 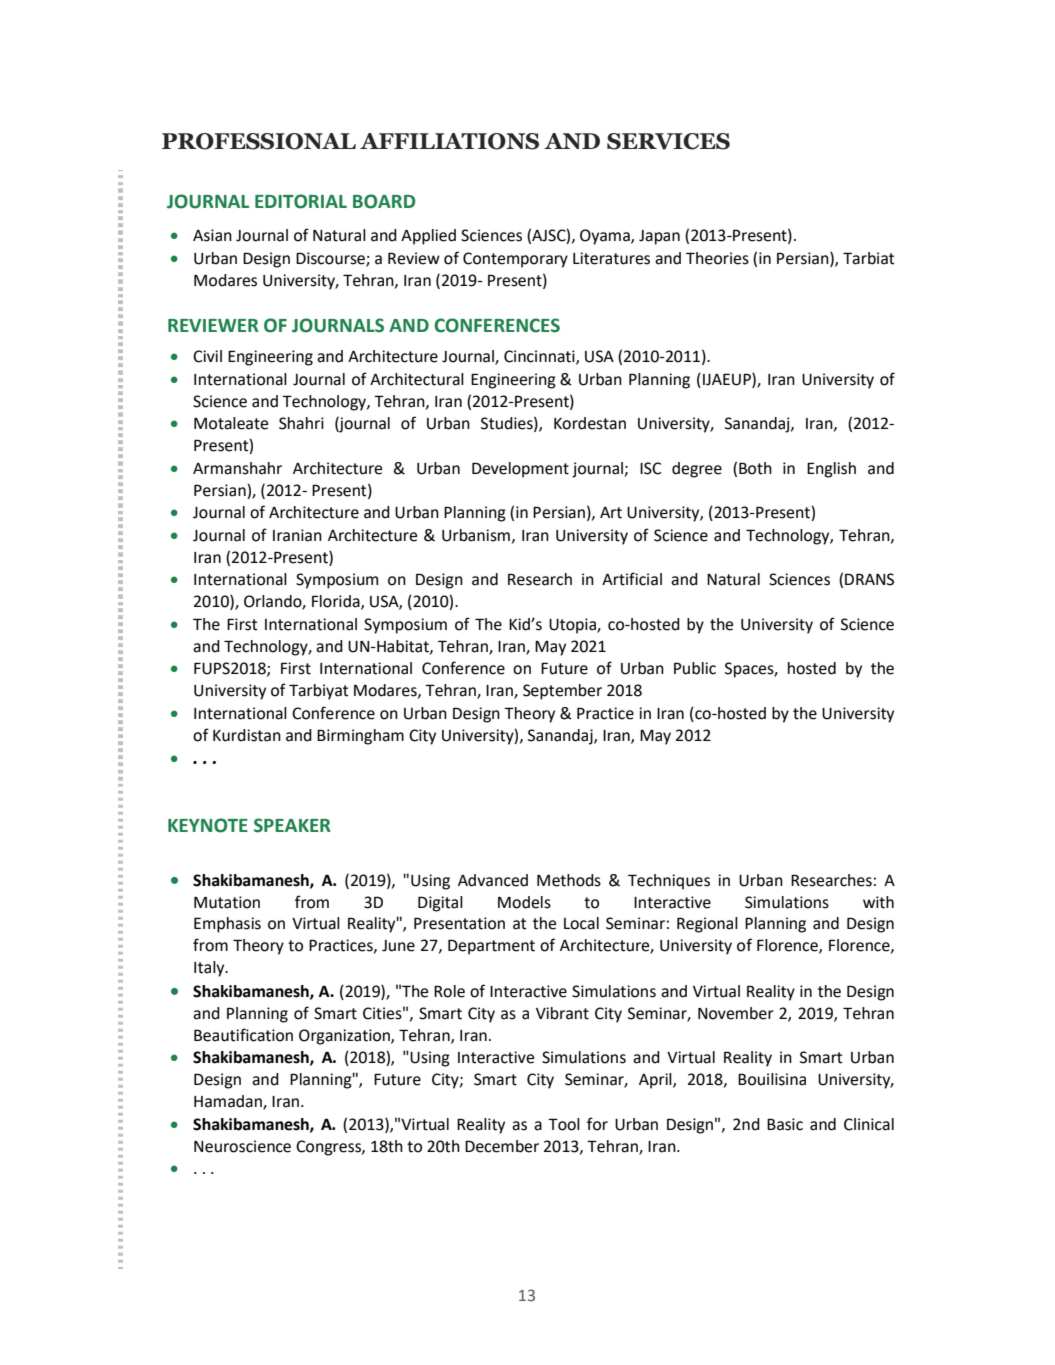 I want to click on Beautification, so click(x=243, y=1035).
